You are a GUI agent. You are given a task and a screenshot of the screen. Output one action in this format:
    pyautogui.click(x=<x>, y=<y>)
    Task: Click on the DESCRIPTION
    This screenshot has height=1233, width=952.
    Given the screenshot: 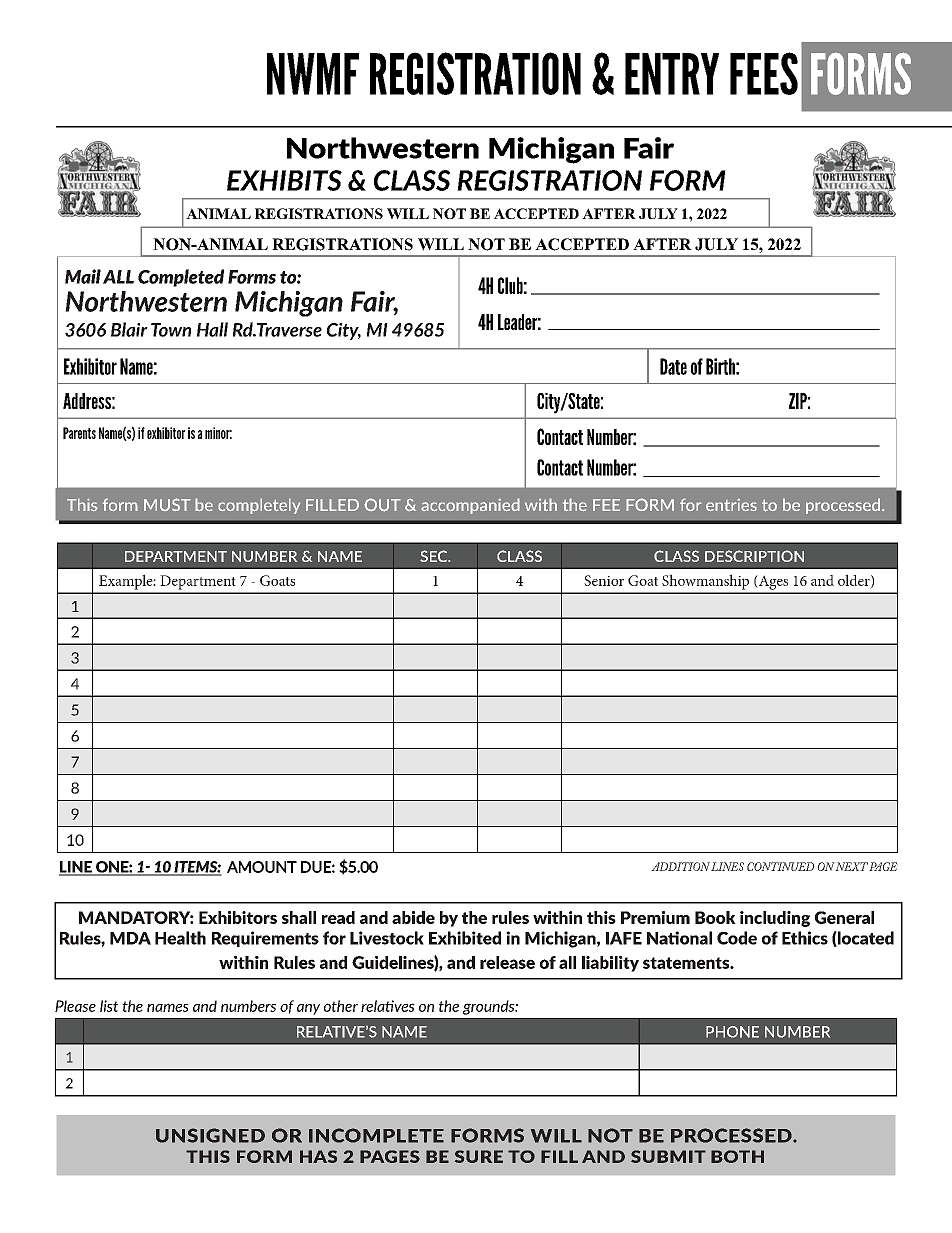 What is the action you would take?
    pyautogui.click(x=754, y=556)
